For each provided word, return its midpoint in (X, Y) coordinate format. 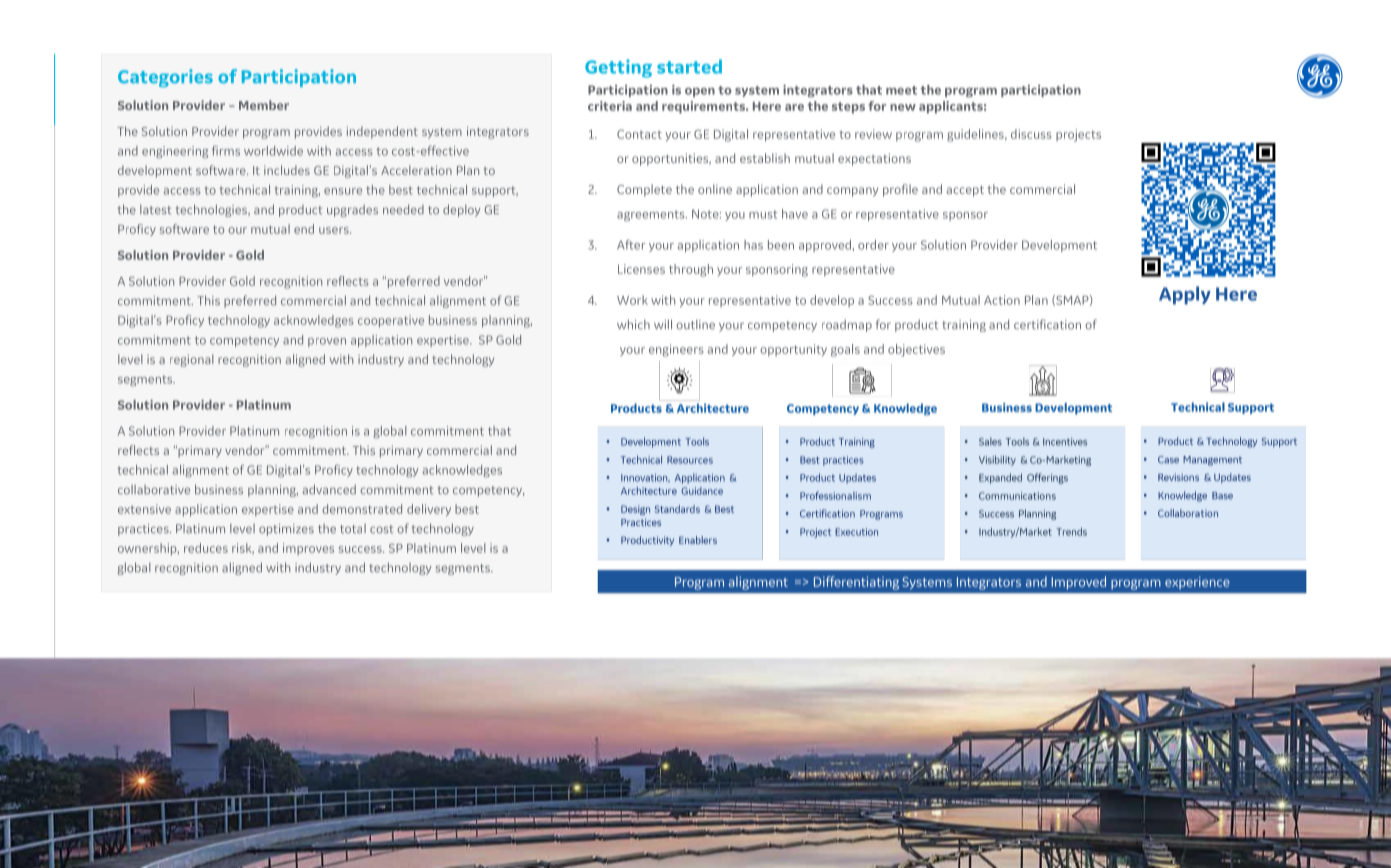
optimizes (286, 530)
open (700, 92)
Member (264, 105)
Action (1002, 300)
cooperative (391, 321)
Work (632, 300)
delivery (429, 510)
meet (901, 90)
